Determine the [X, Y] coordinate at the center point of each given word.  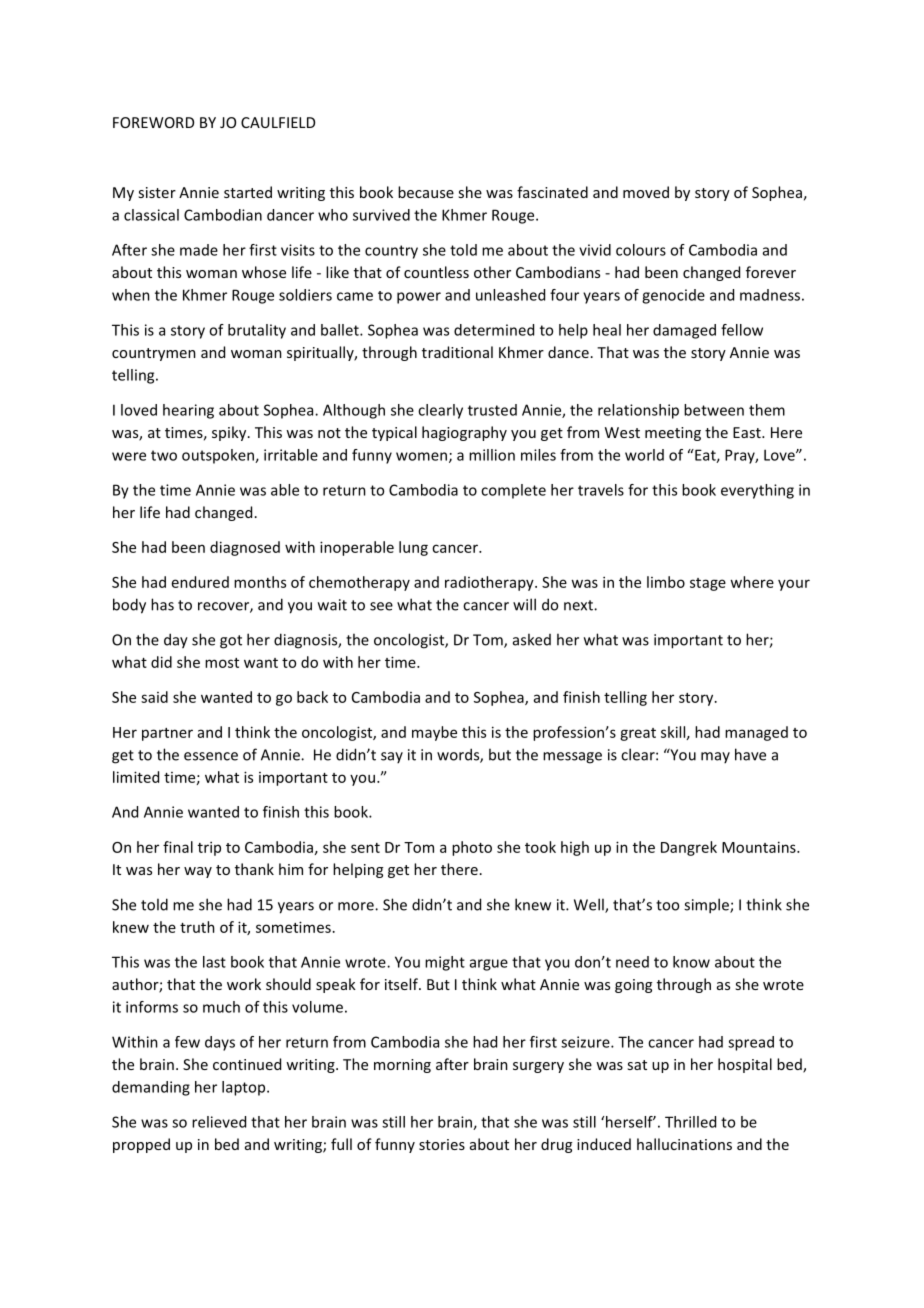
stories [442, 1144]
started [248, 192]
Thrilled [690, 1122]
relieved [219, 1122]
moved [646, 192]
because [426, 192]
